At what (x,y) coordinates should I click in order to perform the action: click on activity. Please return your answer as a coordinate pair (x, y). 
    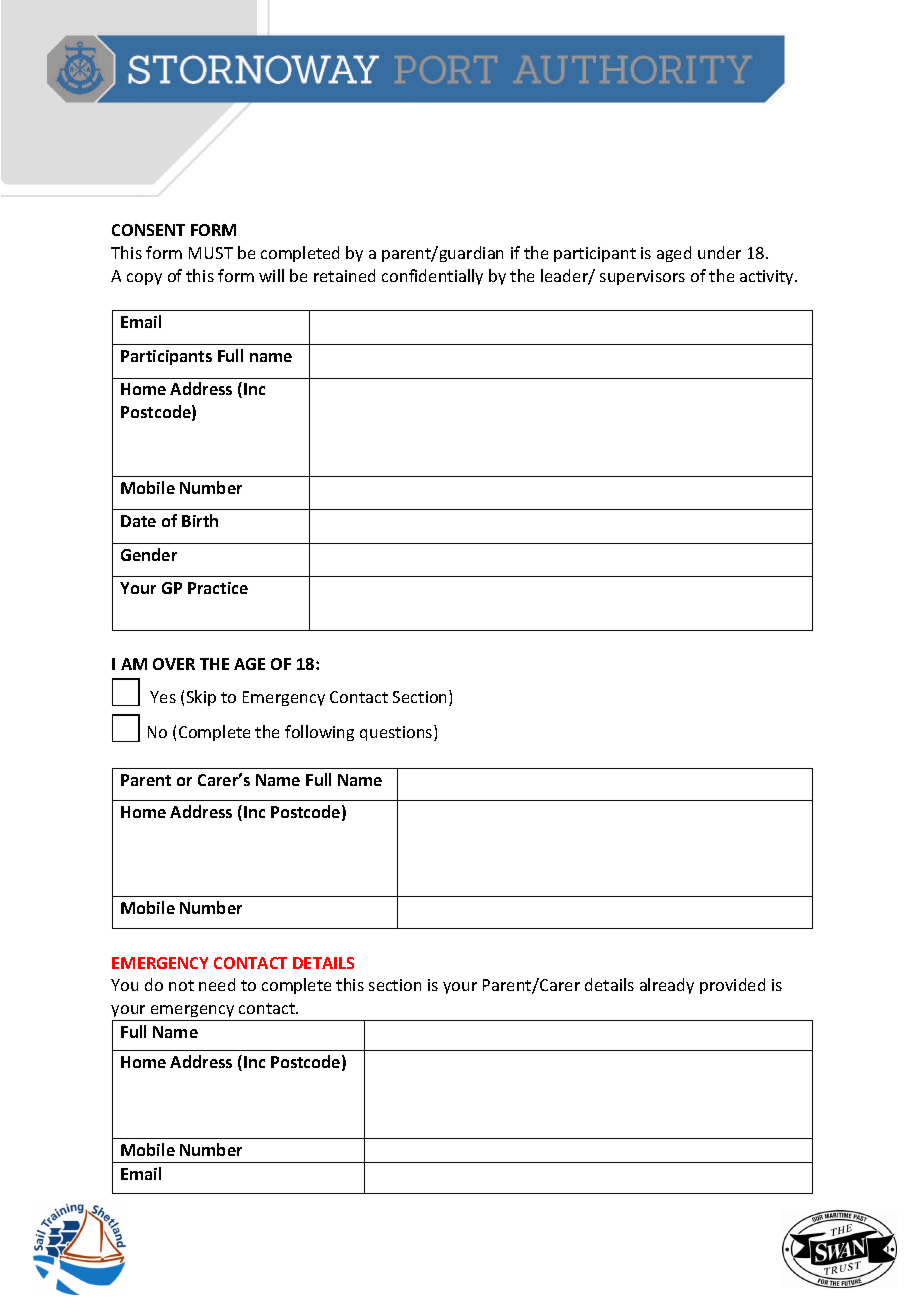
    Looking at the image, I should click on (768, 277).
